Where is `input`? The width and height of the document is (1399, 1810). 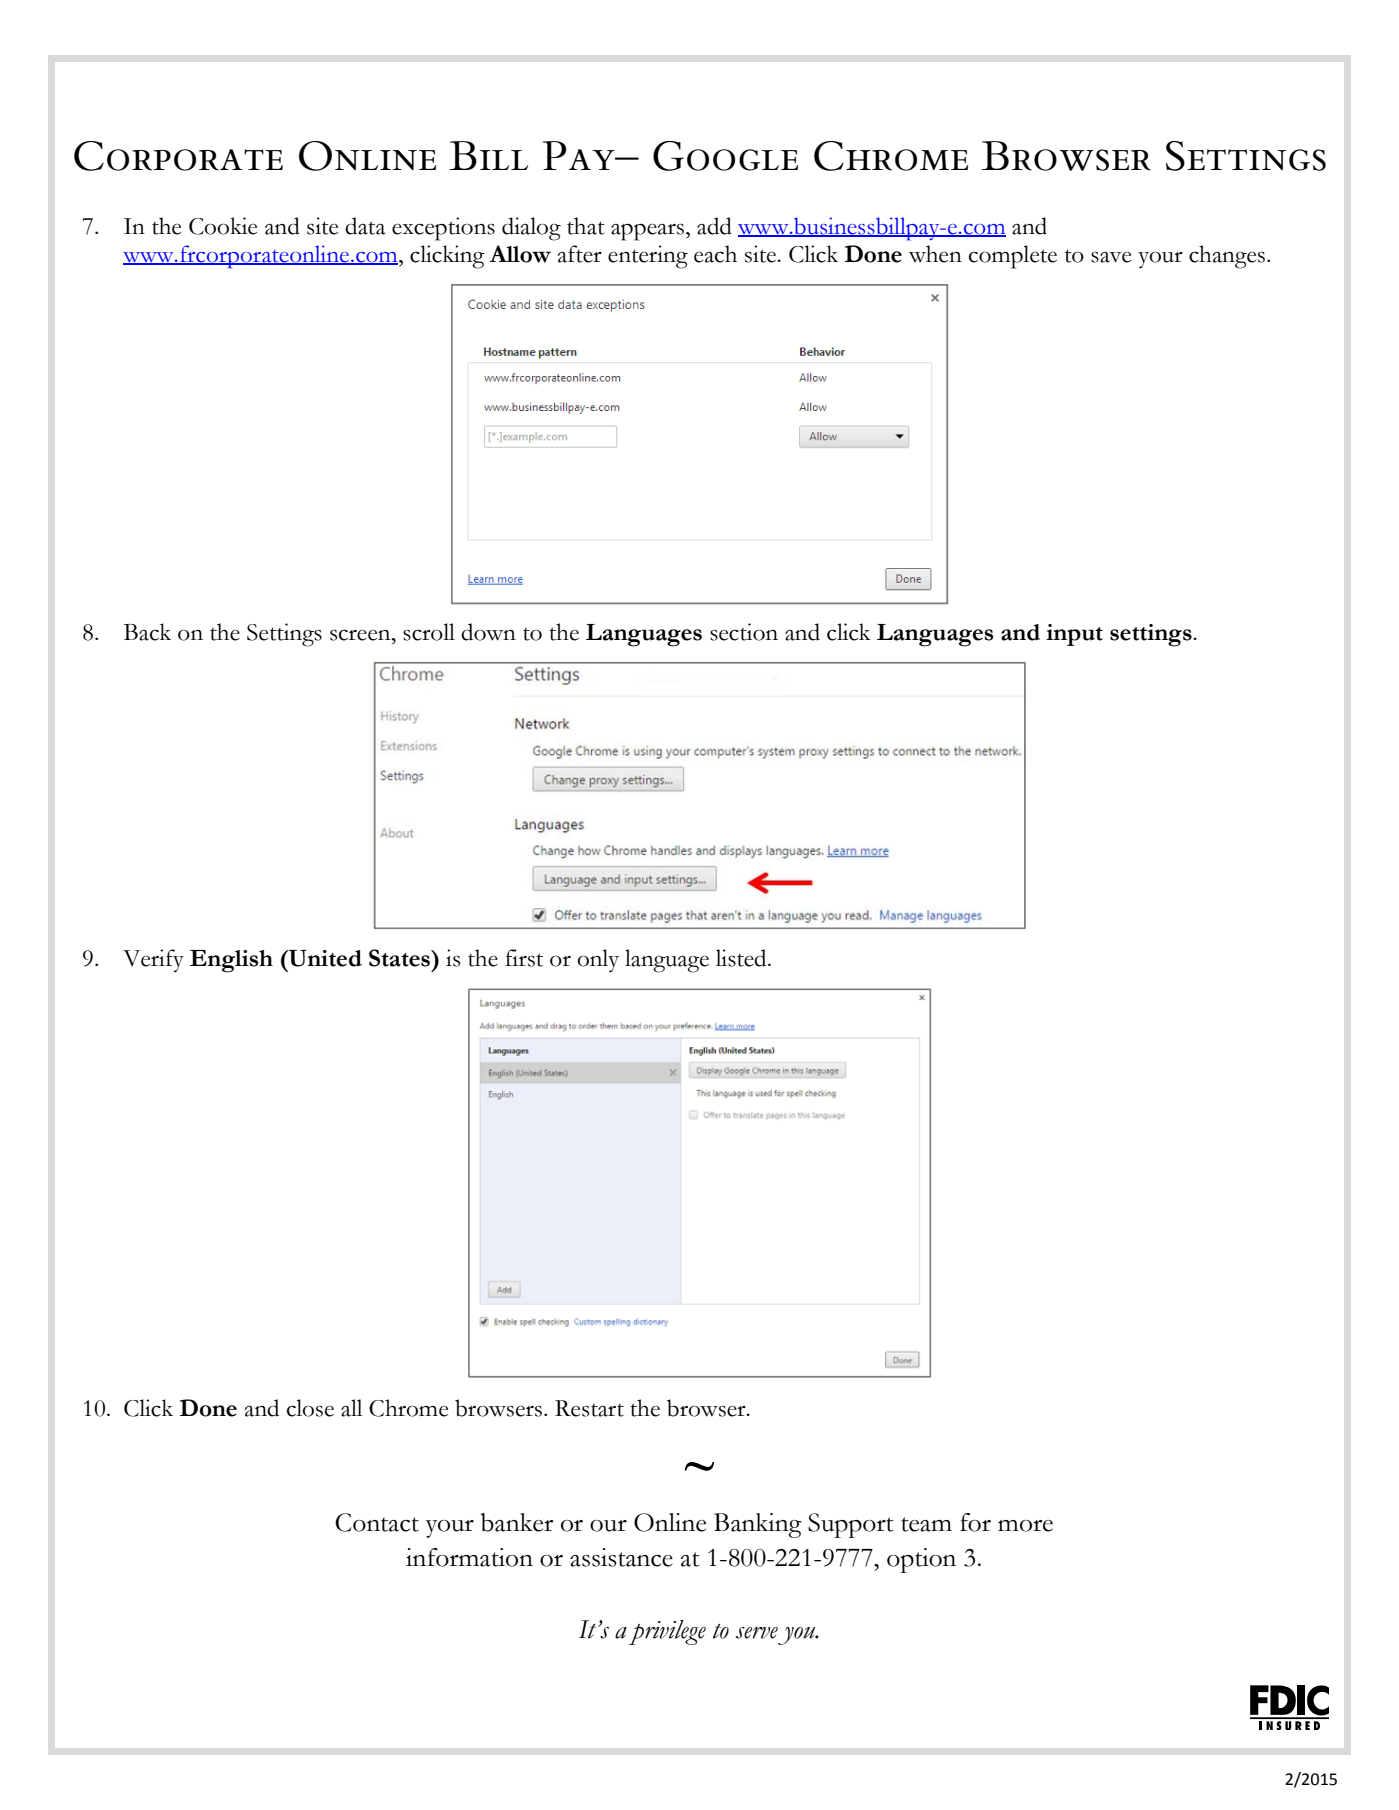
input is located at coordinates (1074, 635).
